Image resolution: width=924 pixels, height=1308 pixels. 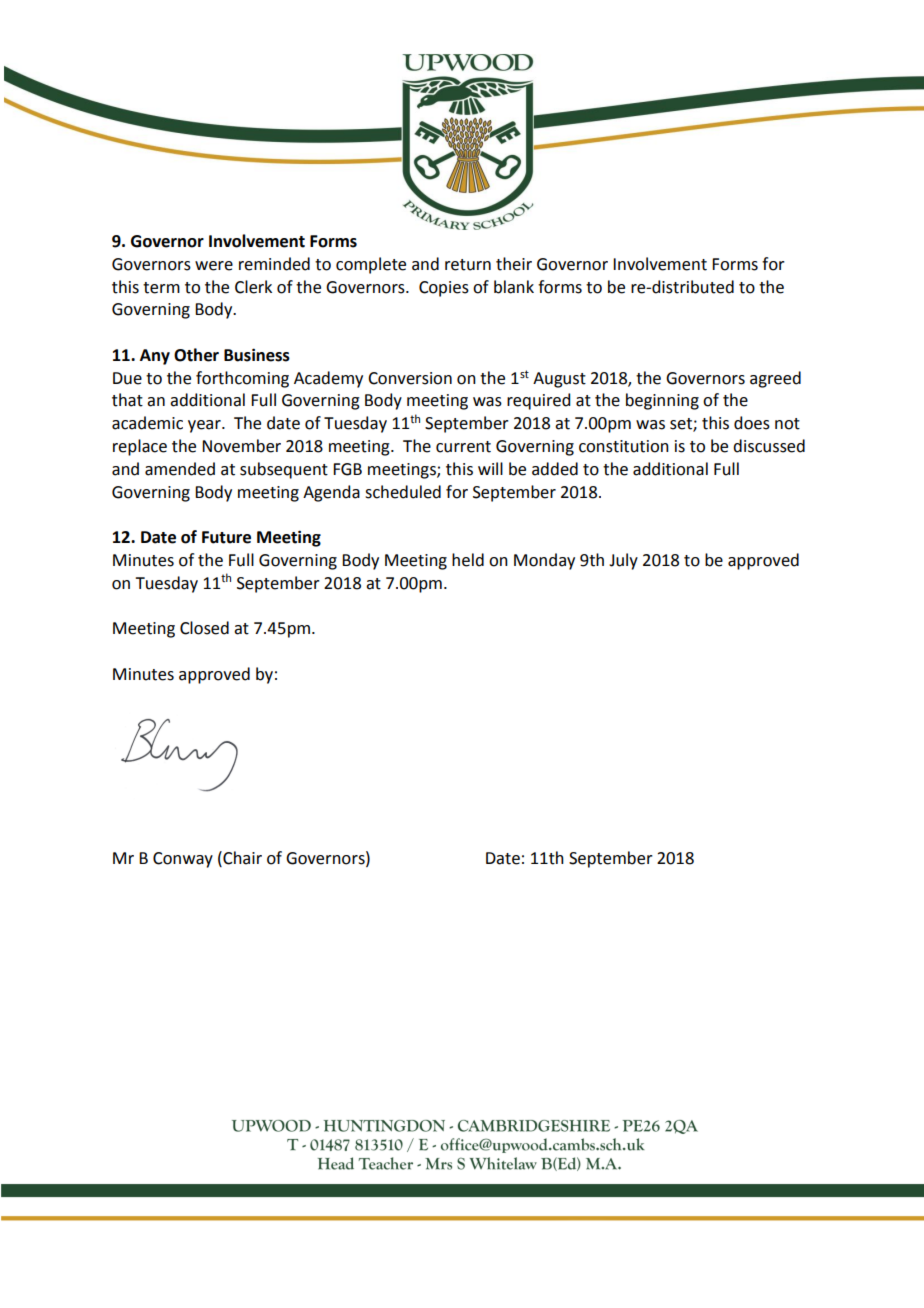 I want to click on current, so click(x=463, y=447).
